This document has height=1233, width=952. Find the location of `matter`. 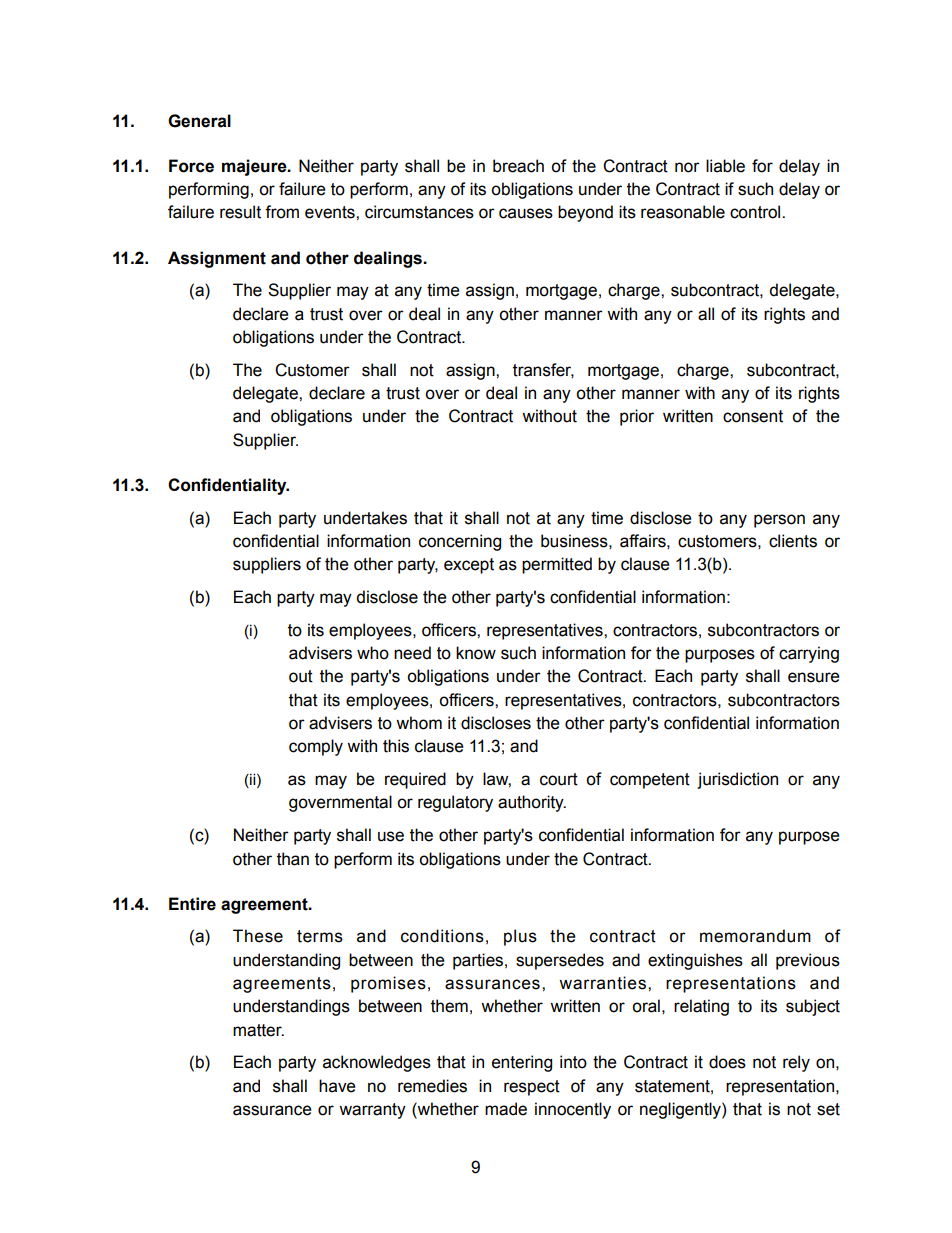

matter is located at coordinates (258, 1030).
